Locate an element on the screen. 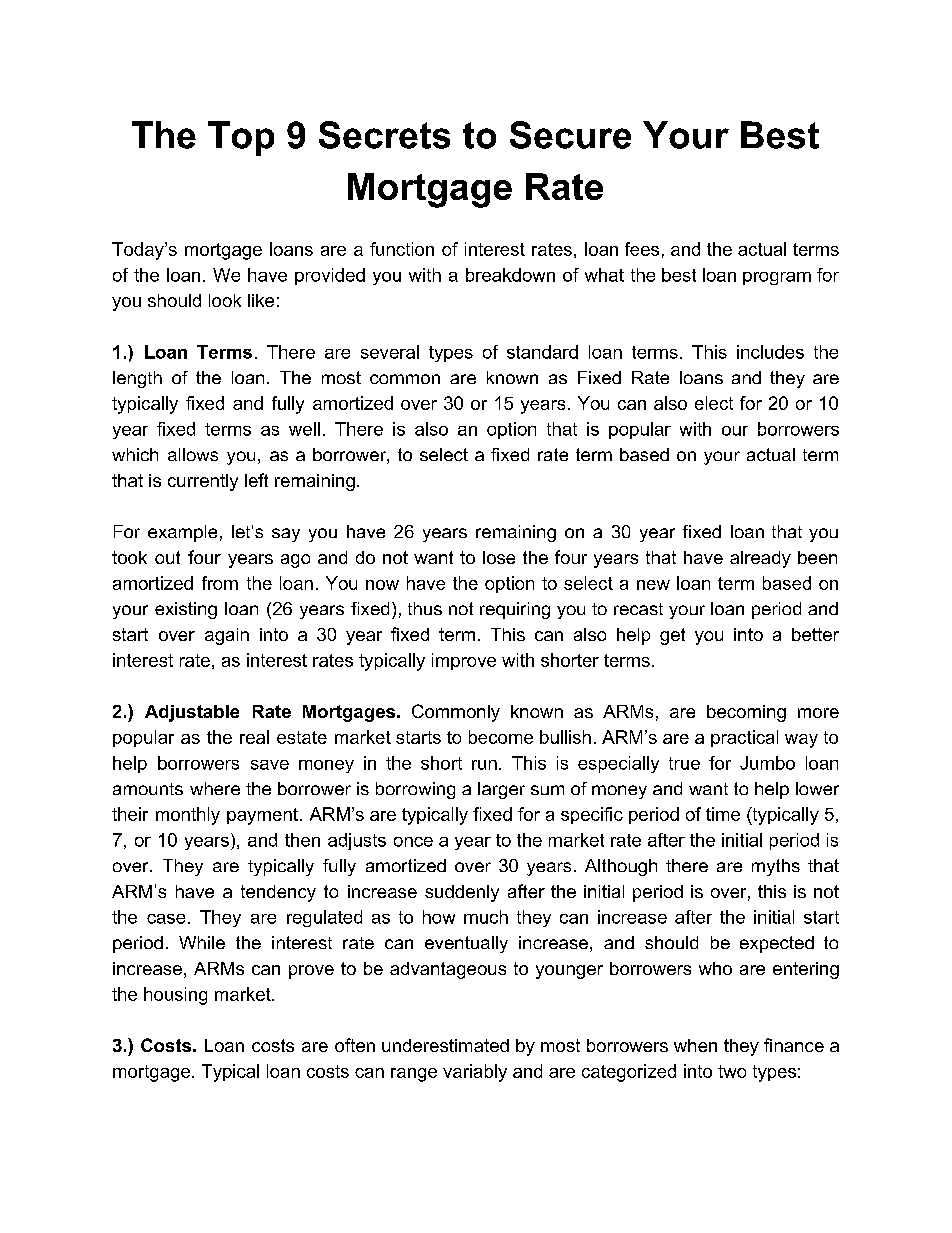 This screenshot has height=1233, width=952. existing is located at coordinates (186, 610).
